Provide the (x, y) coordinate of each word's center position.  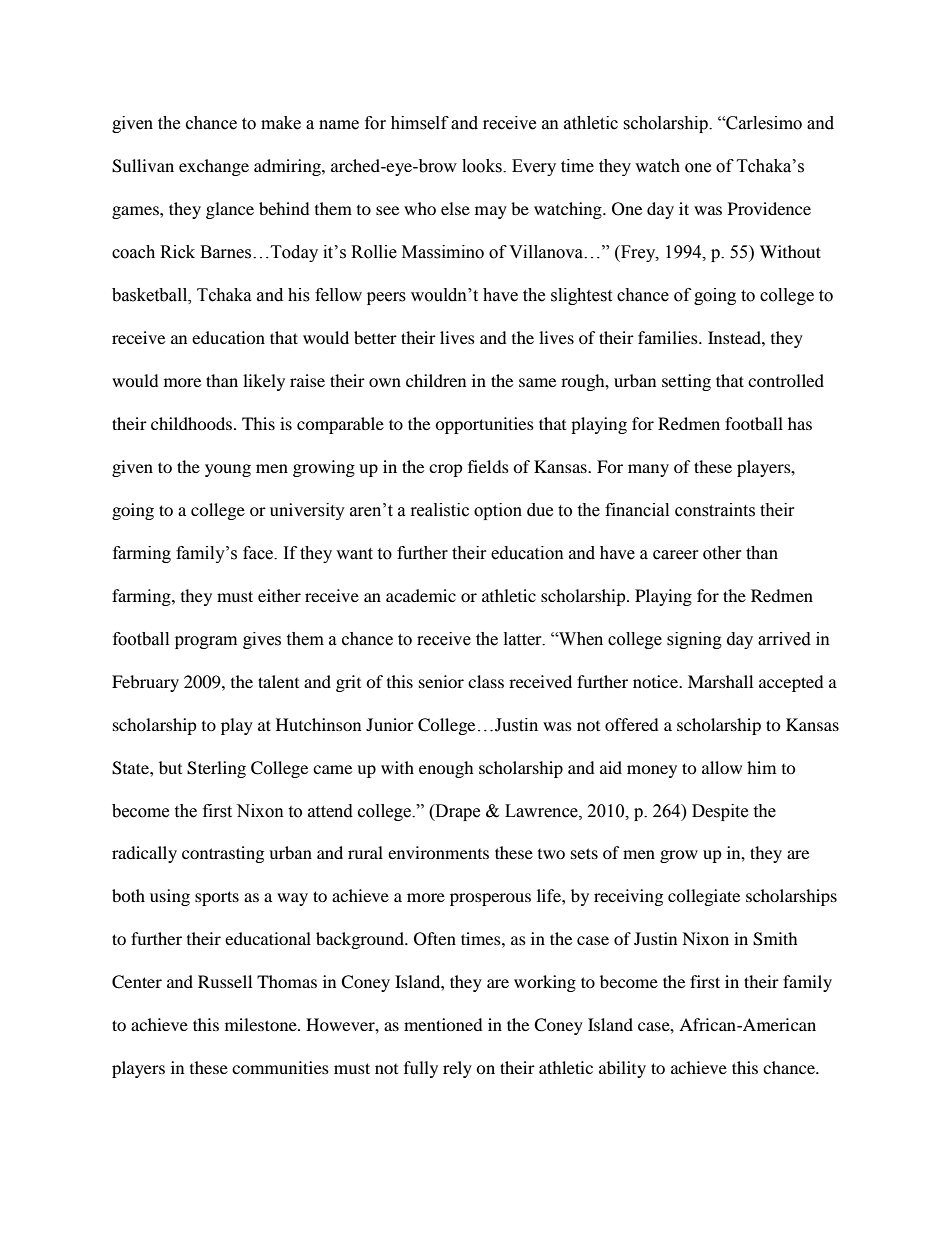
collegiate (704, 897)
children (436, 380)
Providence (769, 208)
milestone (262, 1024)
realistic (440, 510)
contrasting (223, 854)
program (206, 642)
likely (264, 382)
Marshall (720, 681)
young (228, 470)
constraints (715, 510)
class (486, 681)
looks (483, 166)
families (669, 337)
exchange (214, 167)
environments (438, 852)
